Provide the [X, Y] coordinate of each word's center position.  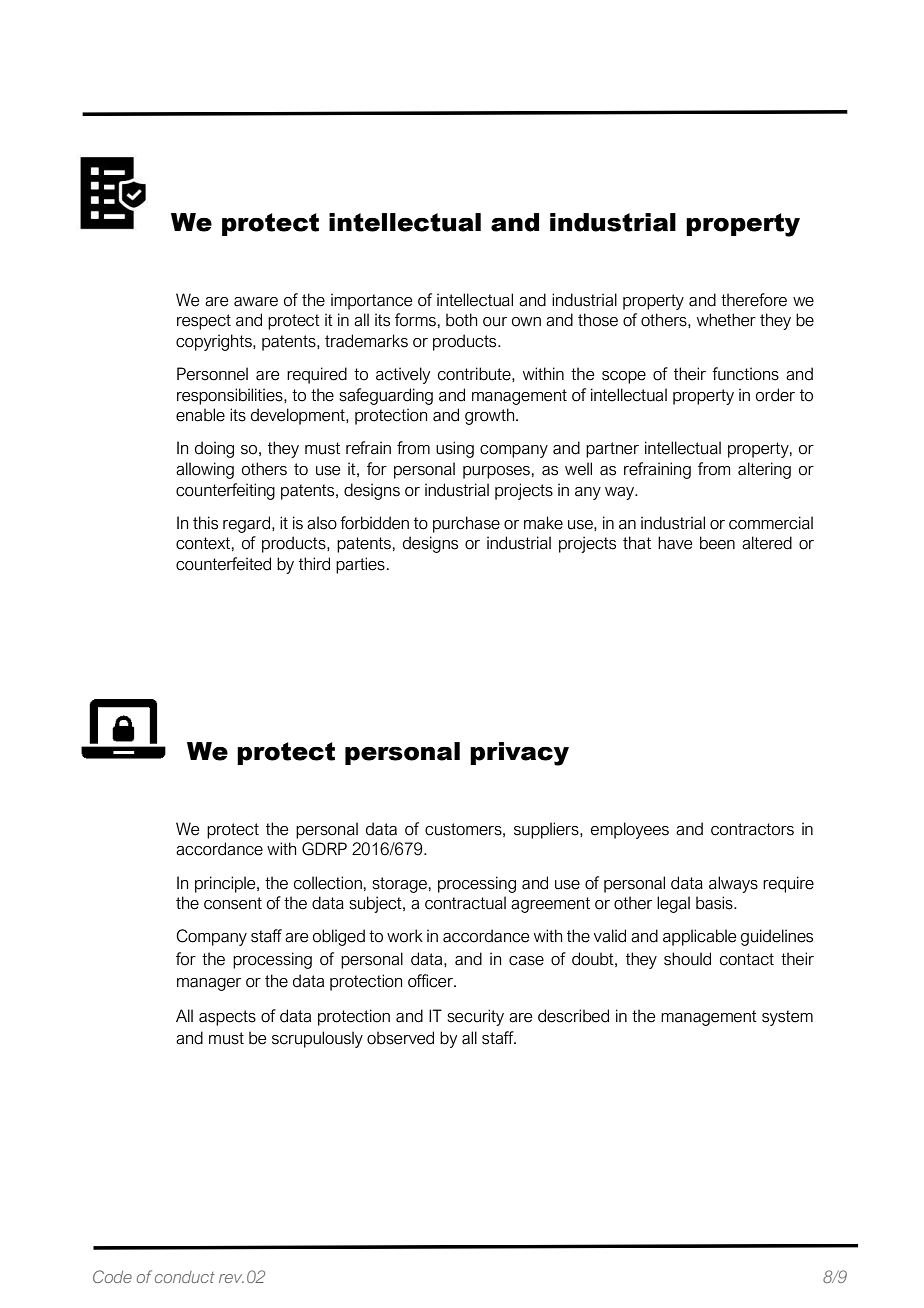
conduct [185, 1277]
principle [226, 884]
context [203, 543]
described [573, 1016]
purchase [466, 524]
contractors [752, 829]
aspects [227, 1018]
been [717, 543]
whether [726, 320]
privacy [519, 754]
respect [204, 322]
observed [400, 1038]
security [475, 1017]
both [461, 320]
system [787, 1018]
